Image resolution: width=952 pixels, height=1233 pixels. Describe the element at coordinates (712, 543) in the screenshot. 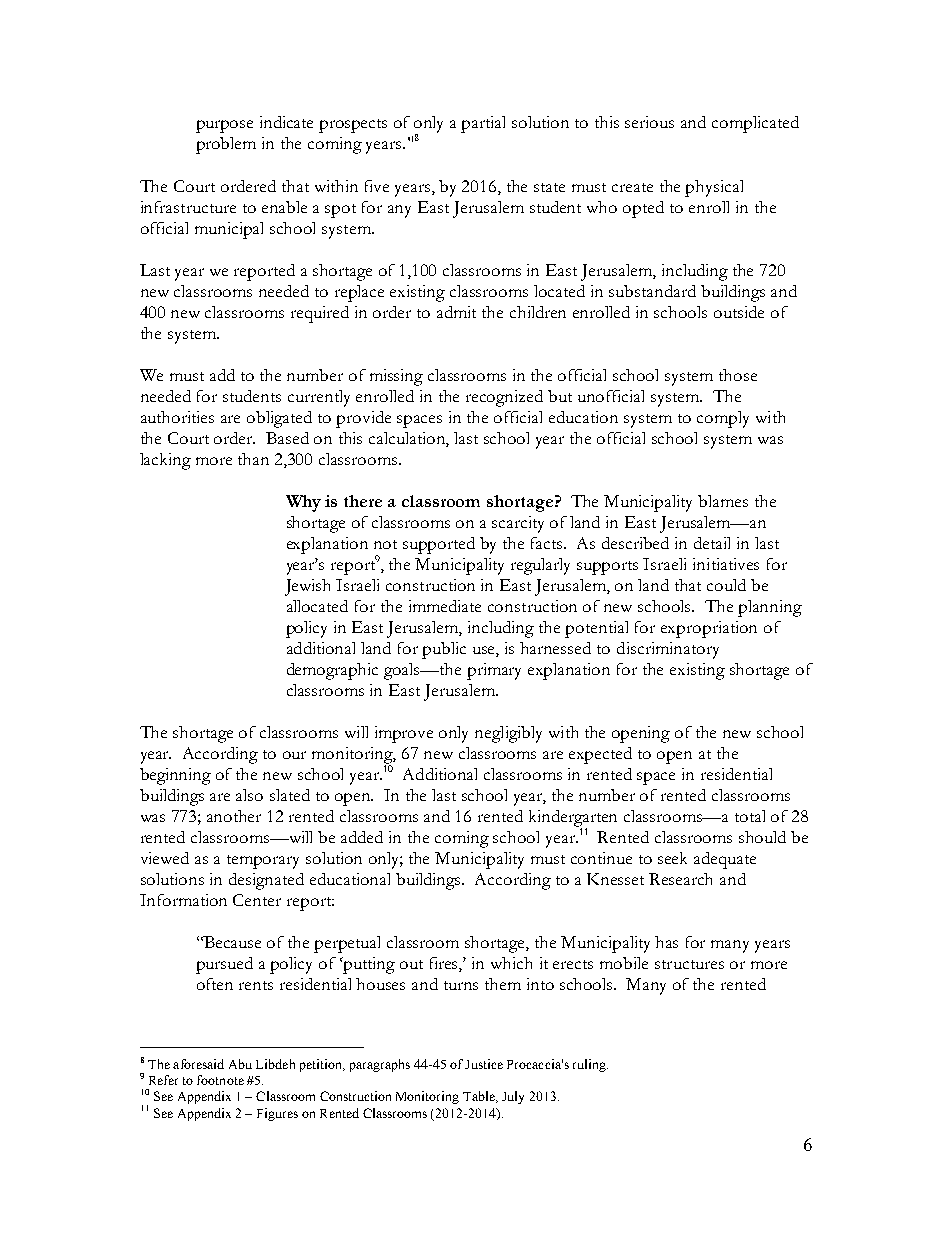

I see `detail` at that location.
